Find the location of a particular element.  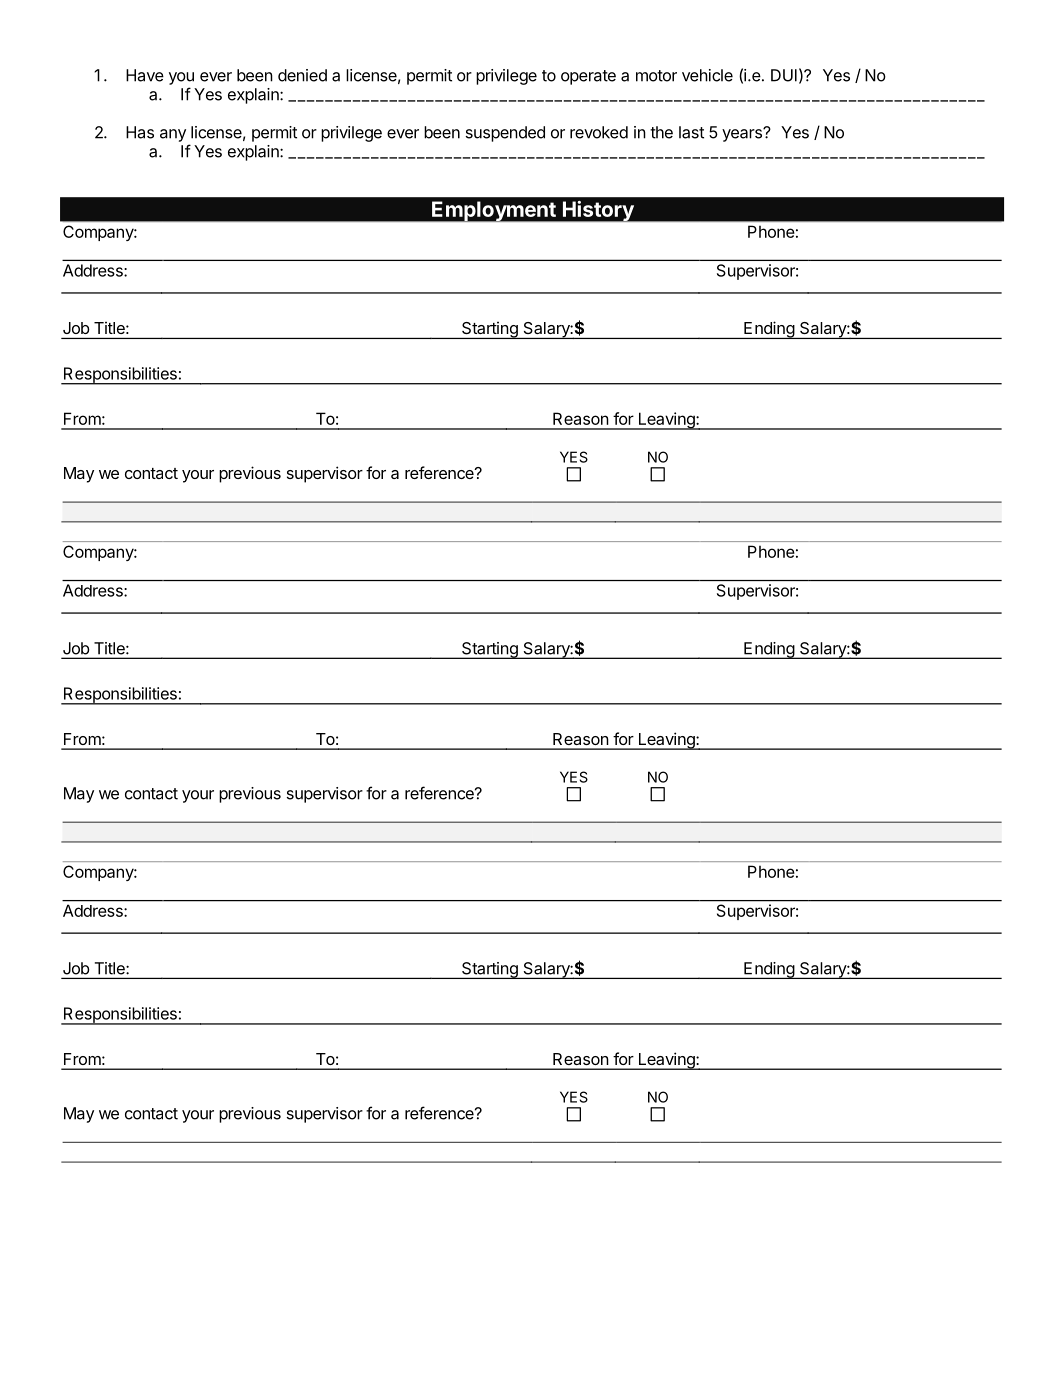

motor is located at coordinates (656, 76).
